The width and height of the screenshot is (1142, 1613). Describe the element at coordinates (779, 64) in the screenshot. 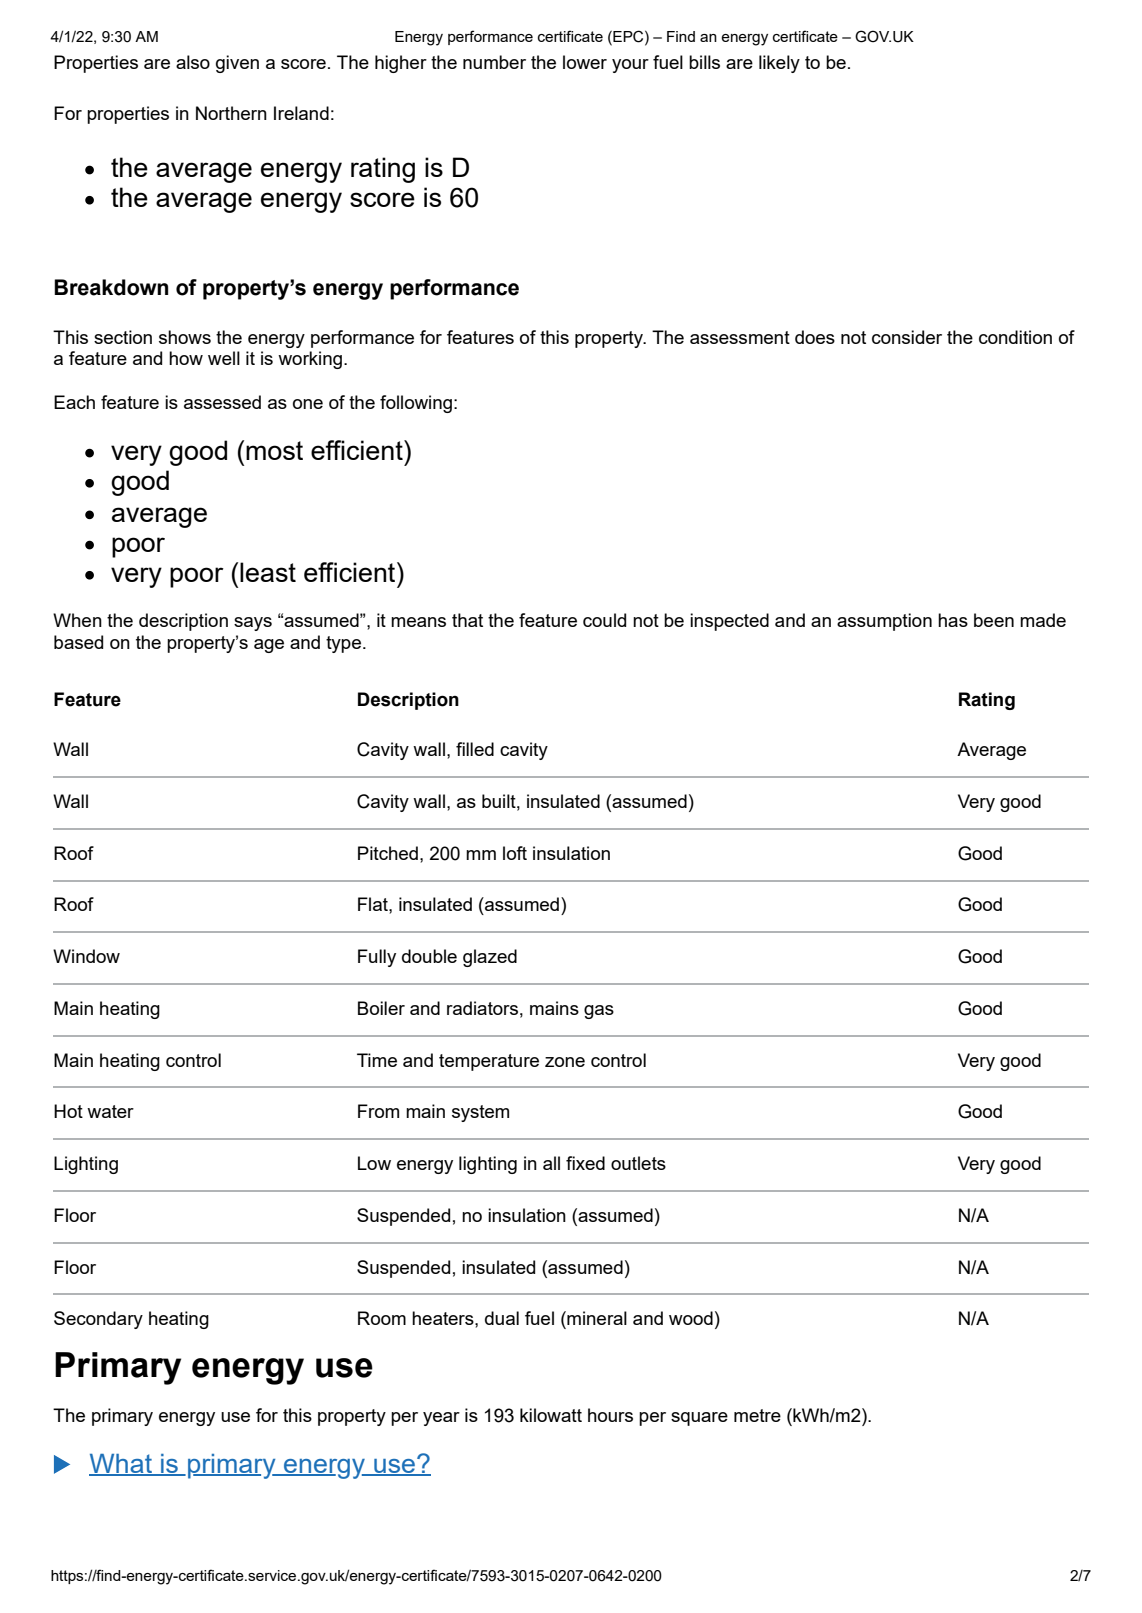

I see `likely` at that location.
